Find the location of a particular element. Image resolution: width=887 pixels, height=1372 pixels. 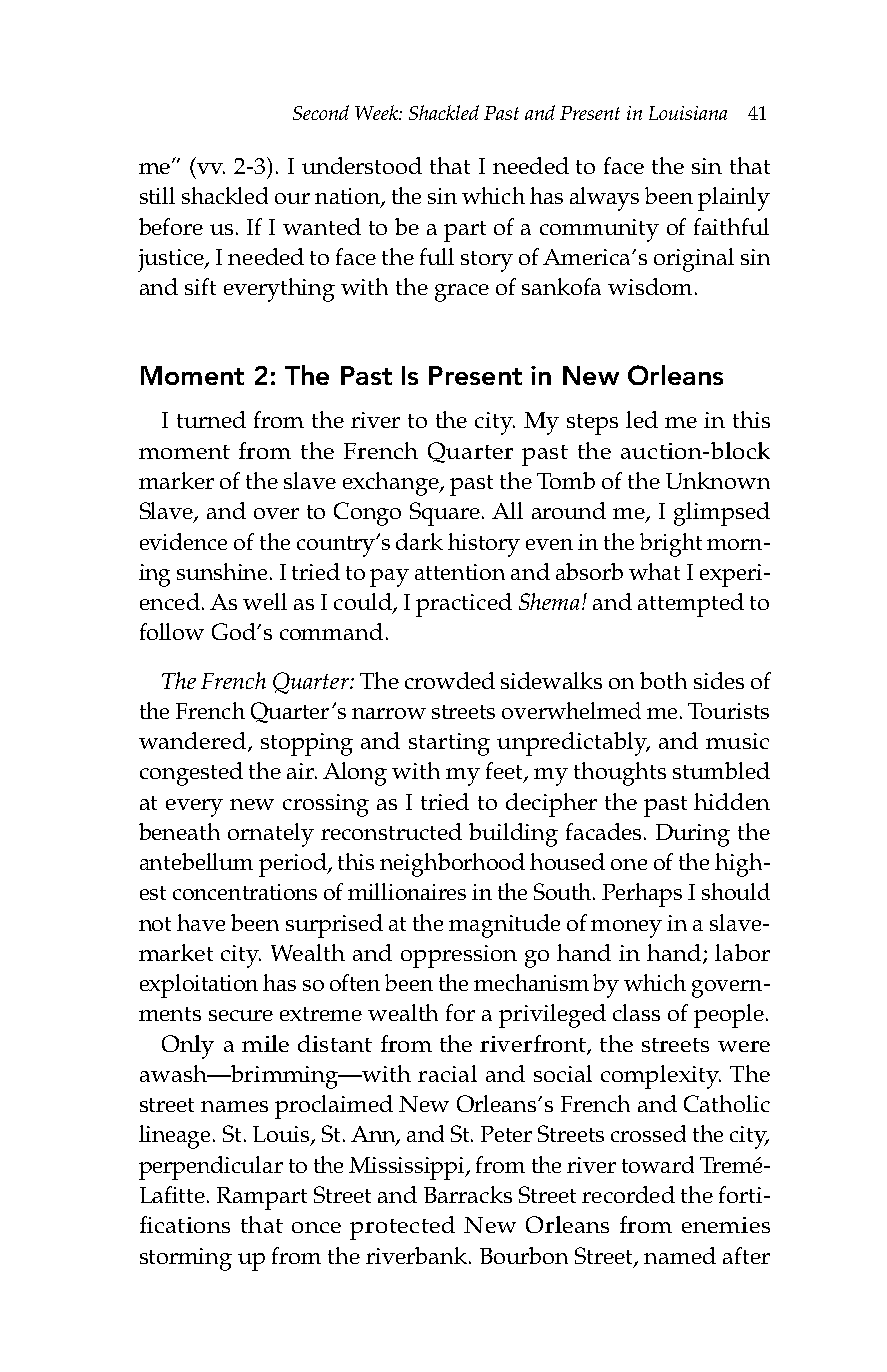

During is located at coordinates (693, 835).
